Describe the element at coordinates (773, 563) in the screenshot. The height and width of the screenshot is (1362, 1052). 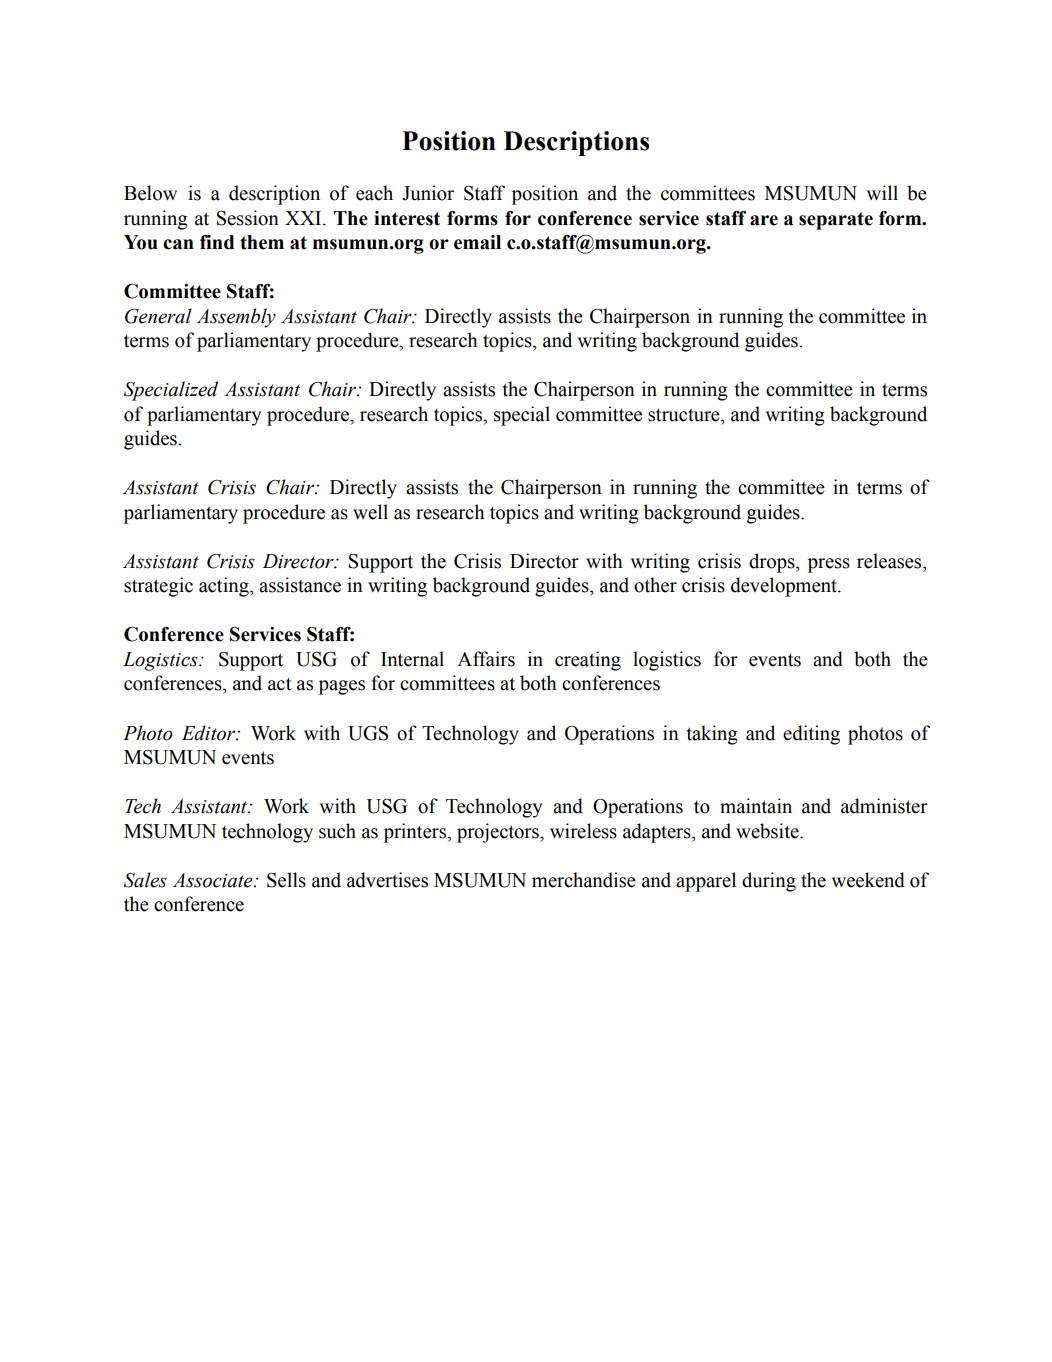
I see `drops` at that location.
